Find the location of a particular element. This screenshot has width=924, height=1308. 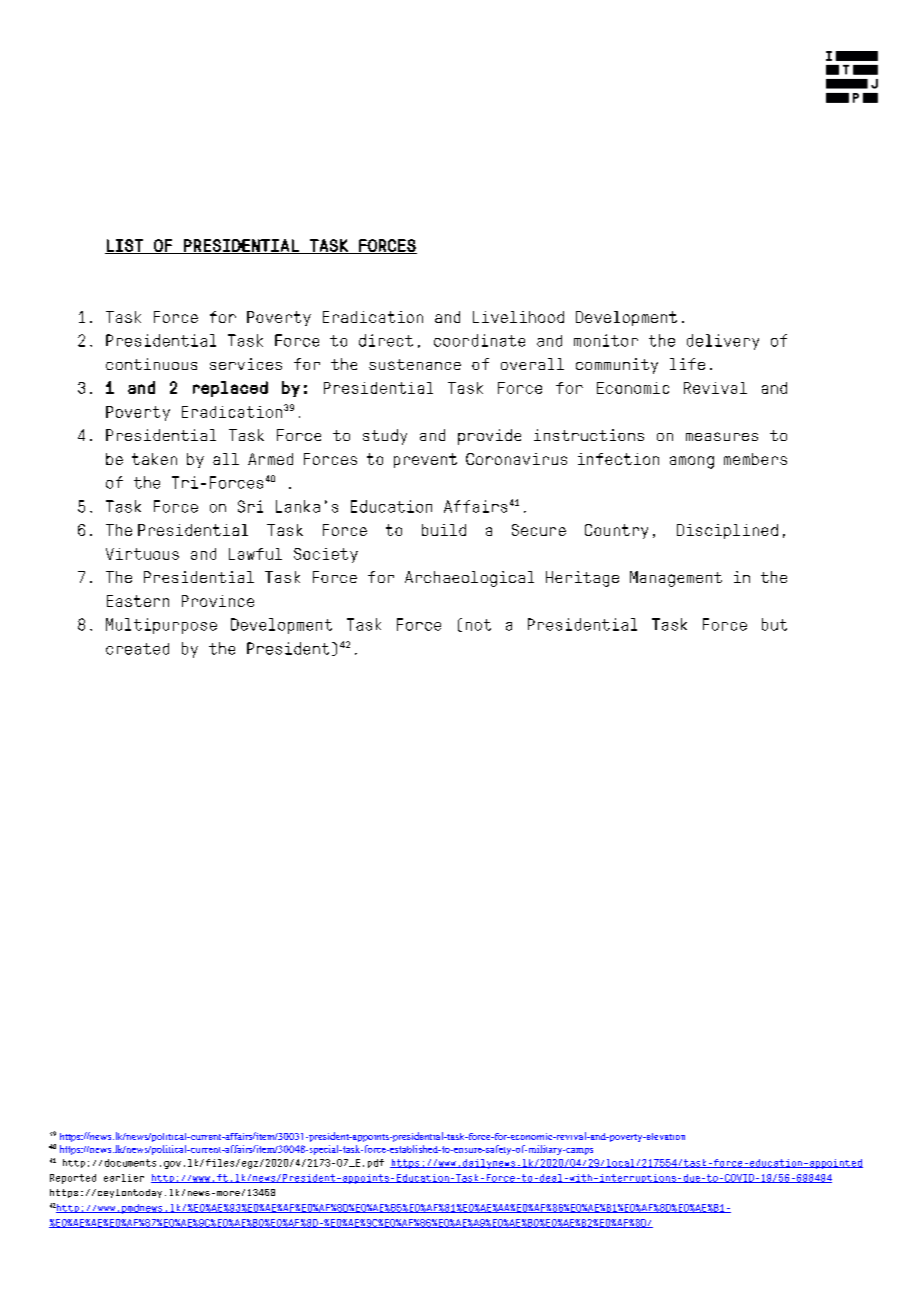

earlier is located at coordinates (124, 1178).
